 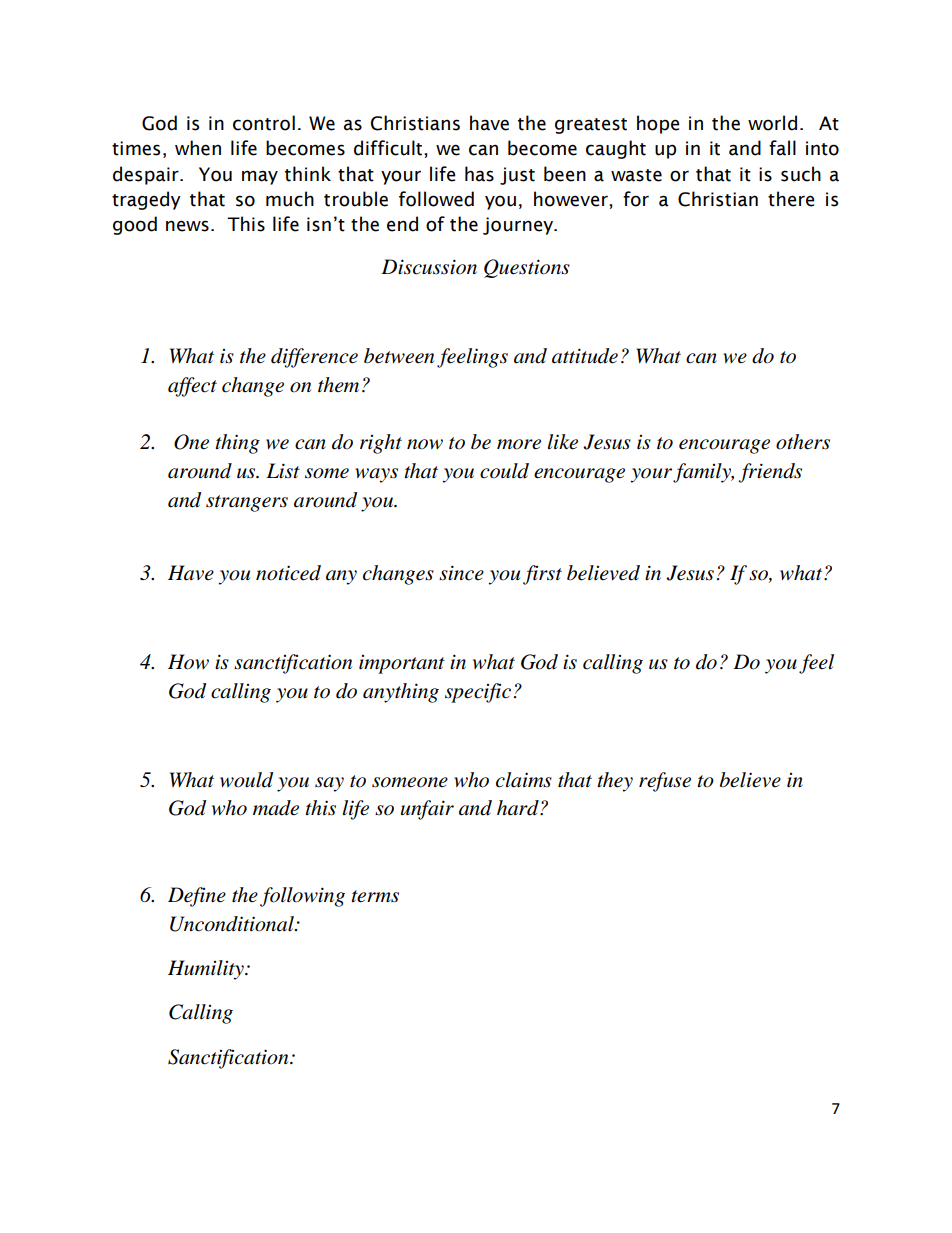 What do you see at coordinates (665, 782) in the document?
I see `refuse` at bounding box center [665, 782].
